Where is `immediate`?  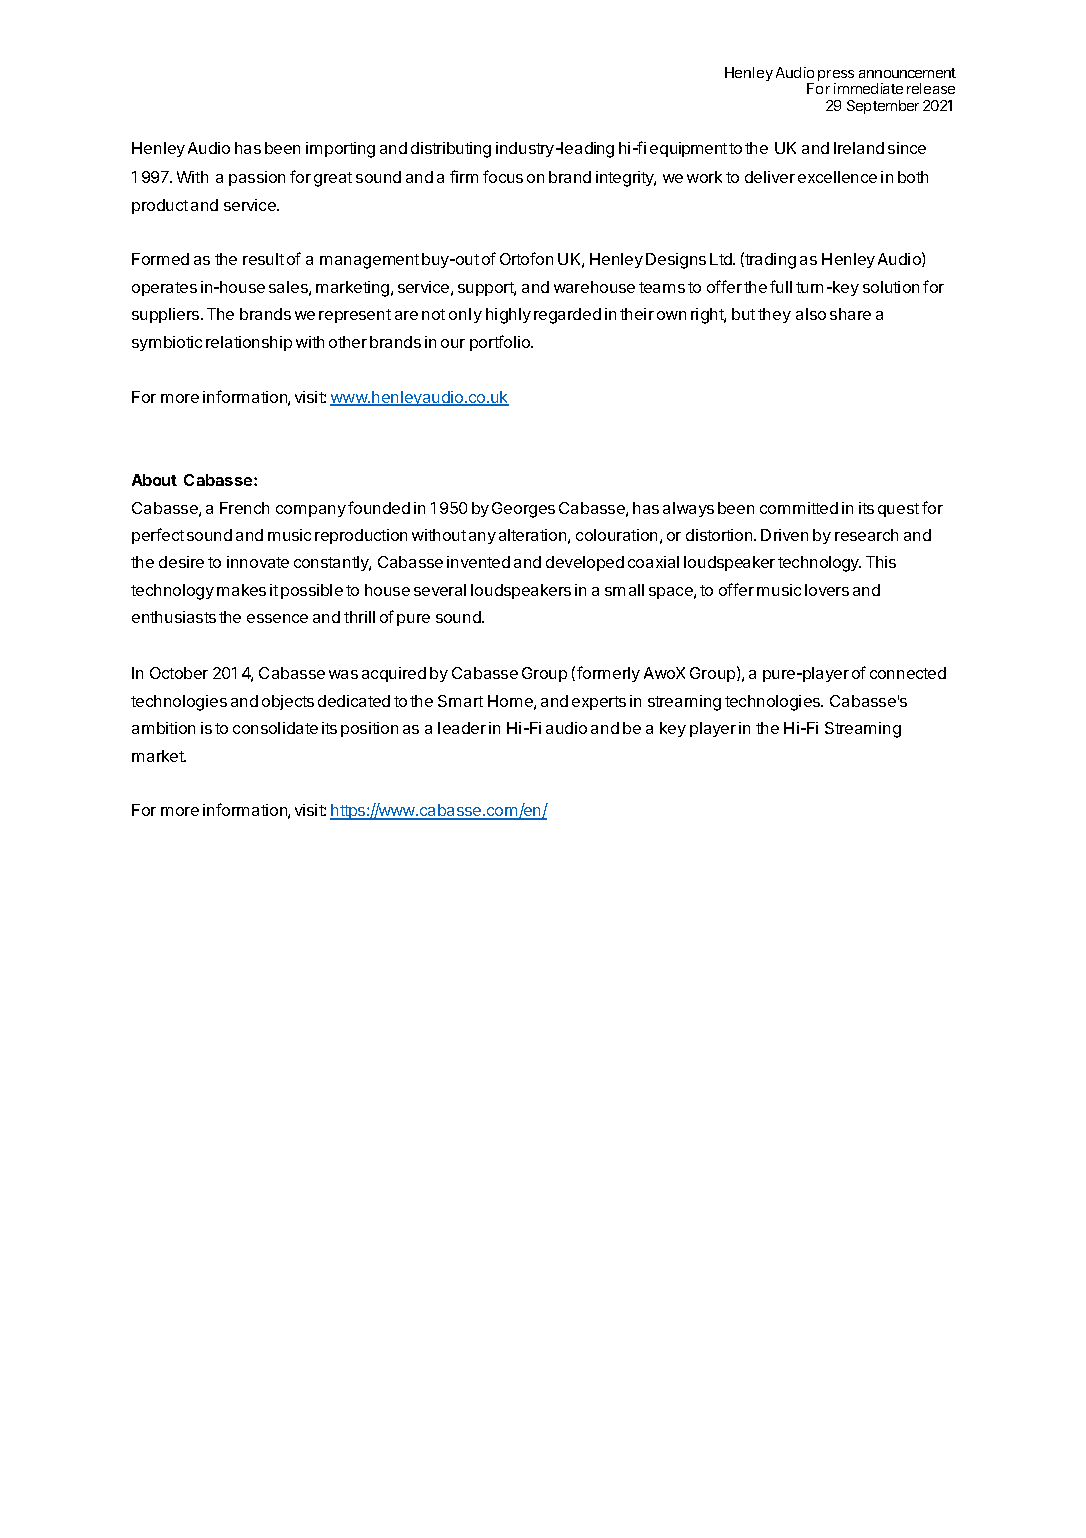
immediate is located at coordinates (868, 88).
